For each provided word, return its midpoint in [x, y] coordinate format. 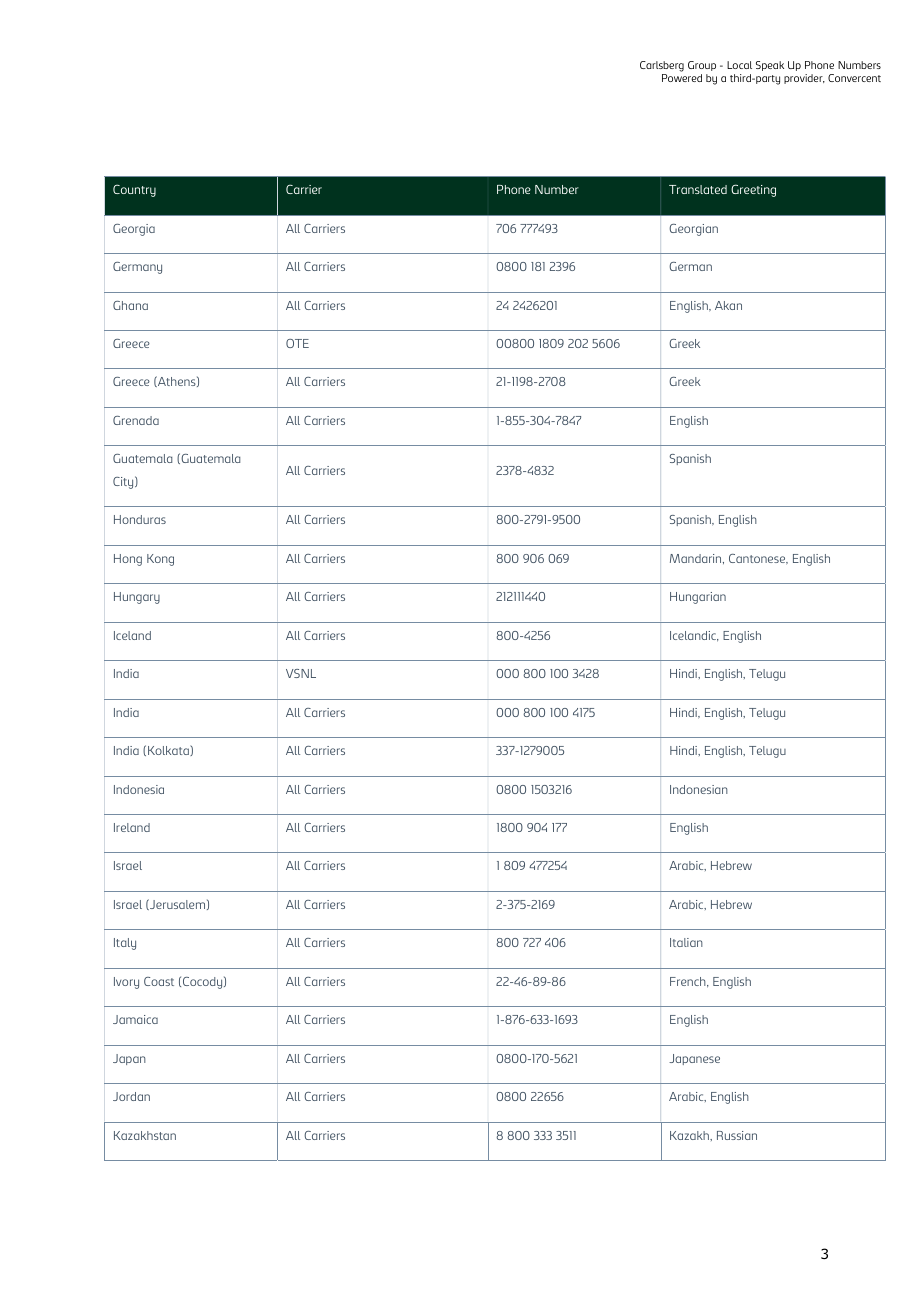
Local [739, 65]
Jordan [131, 1096]
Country [134, 190]
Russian [737, 1135]
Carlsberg [662, 66]
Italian [686, 942]
